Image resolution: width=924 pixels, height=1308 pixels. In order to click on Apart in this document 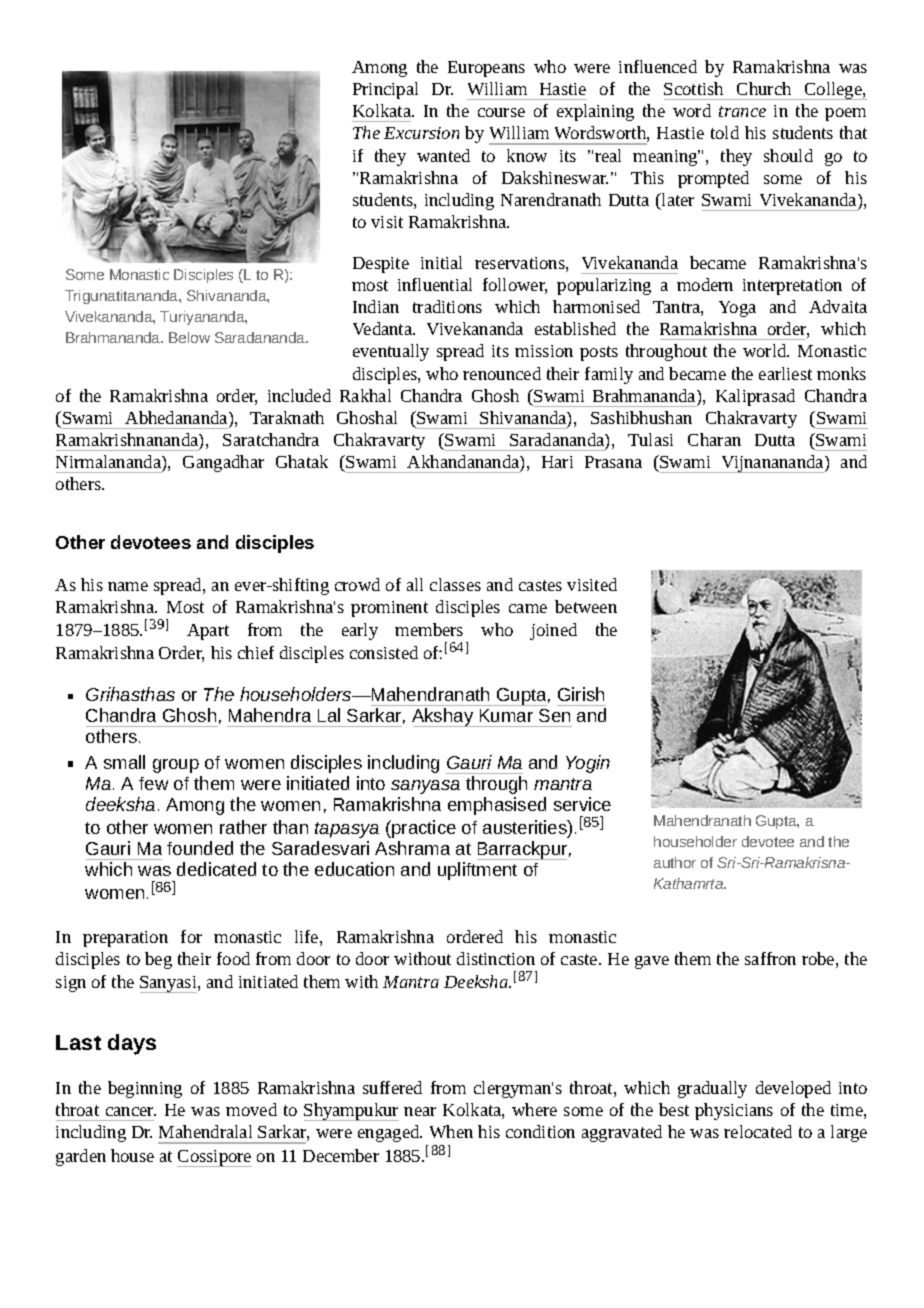, I will do `click(208, 632)`.
